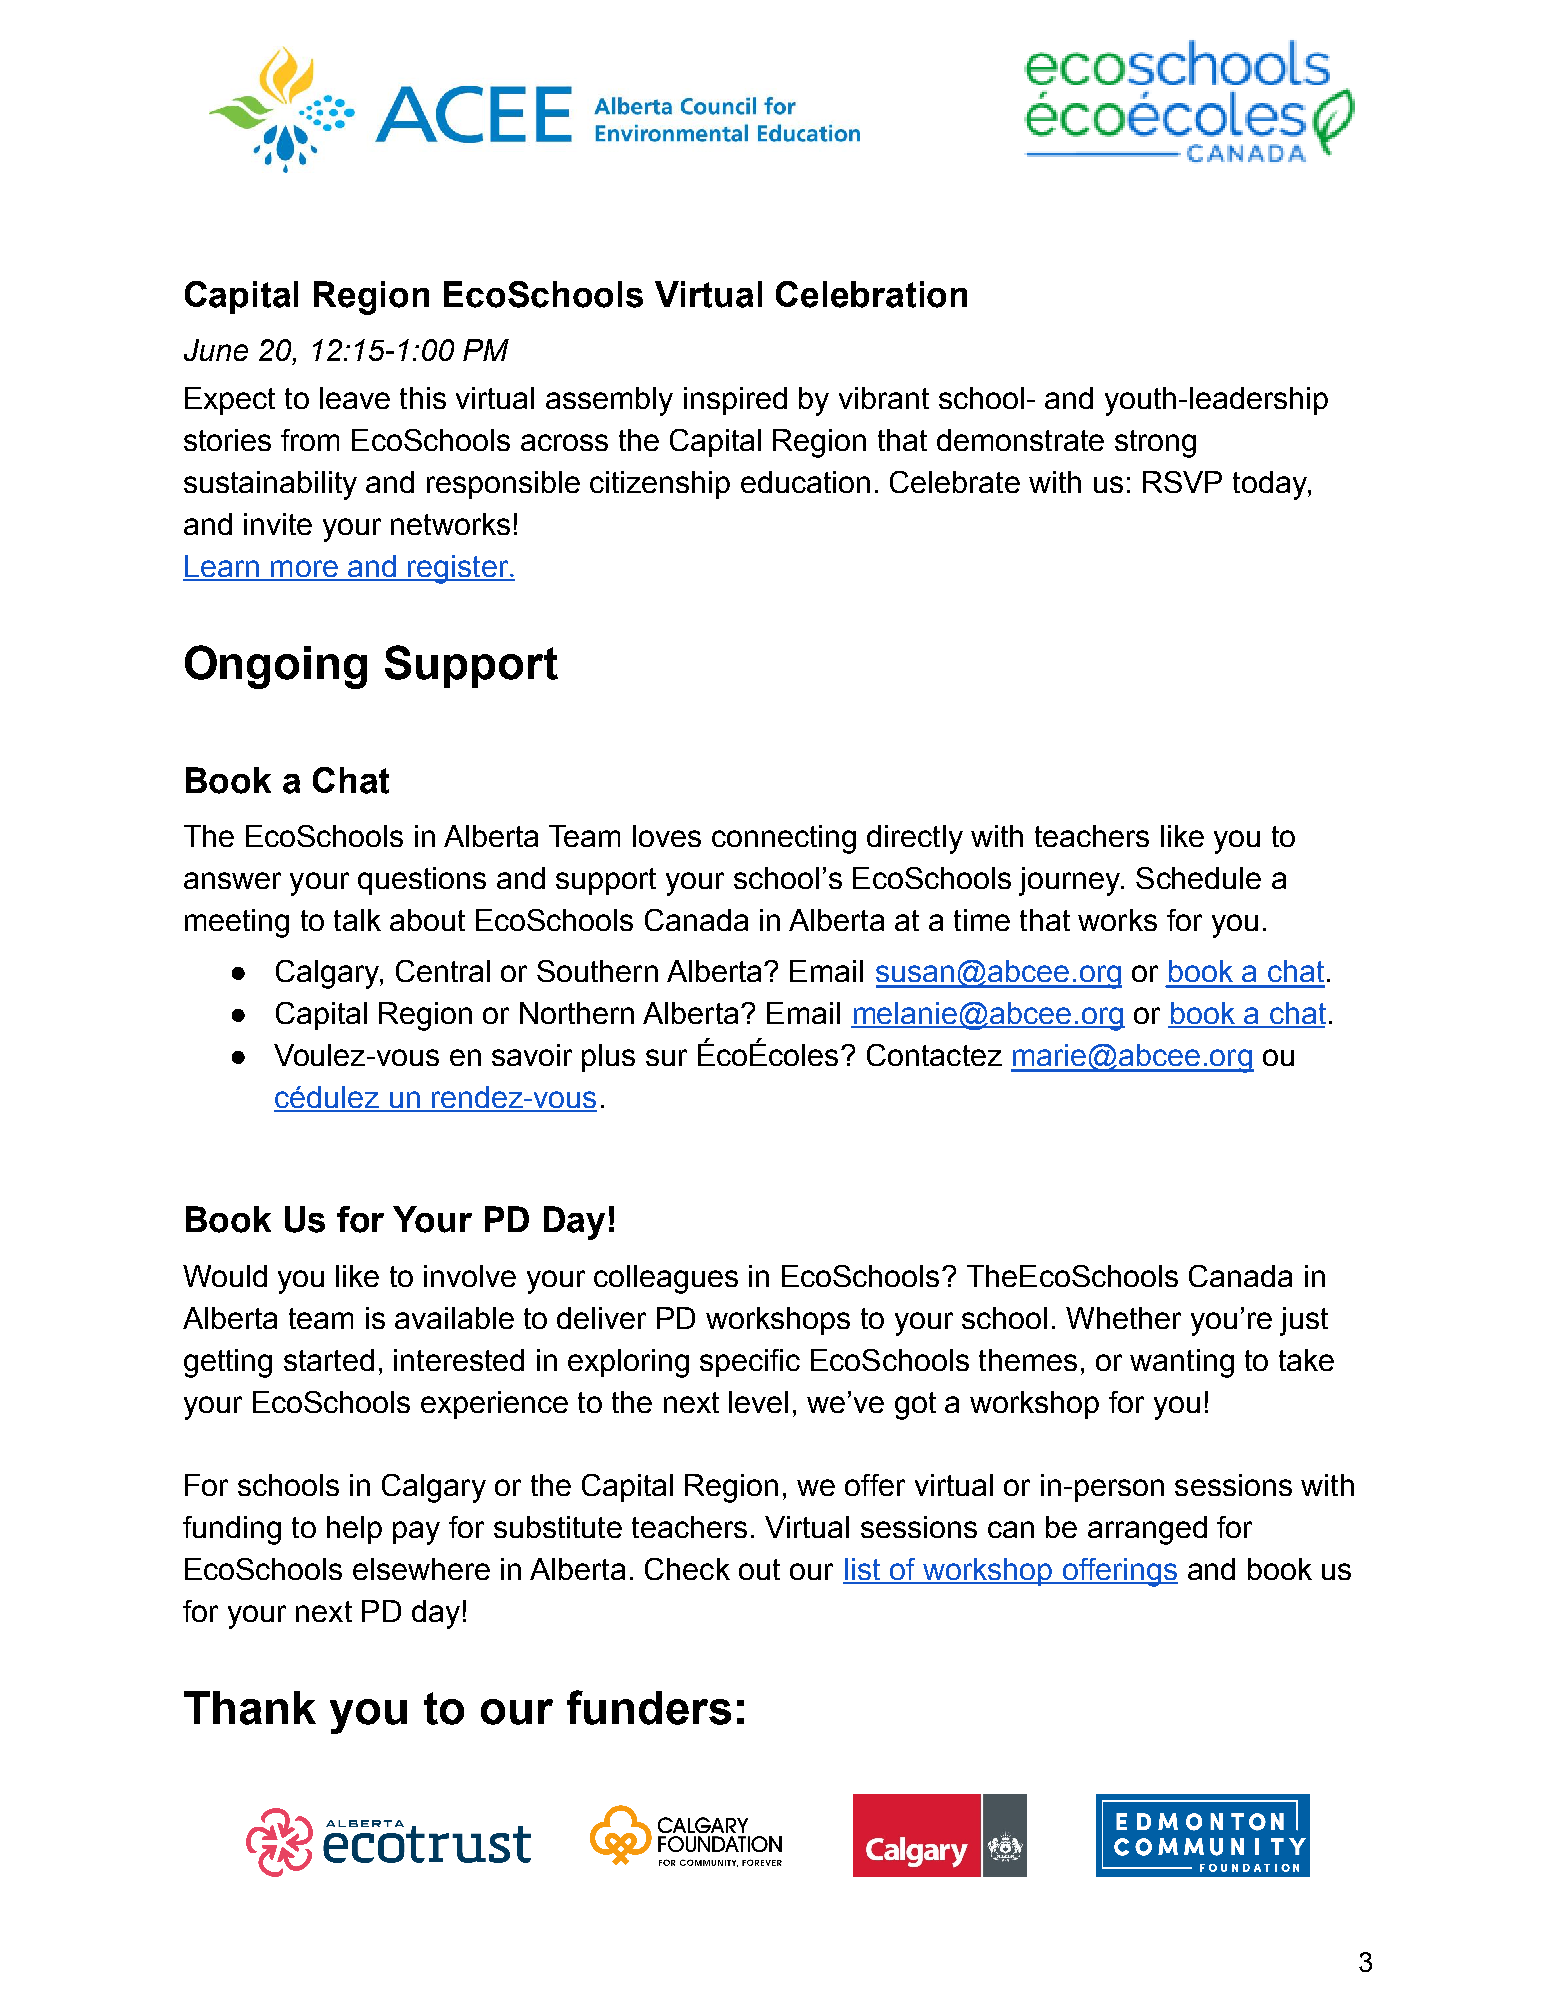 This screenshot has width=1554, height=2011. Describe the element at coordinates (443, 971) in the screenshot. I see `Central` at that location.
